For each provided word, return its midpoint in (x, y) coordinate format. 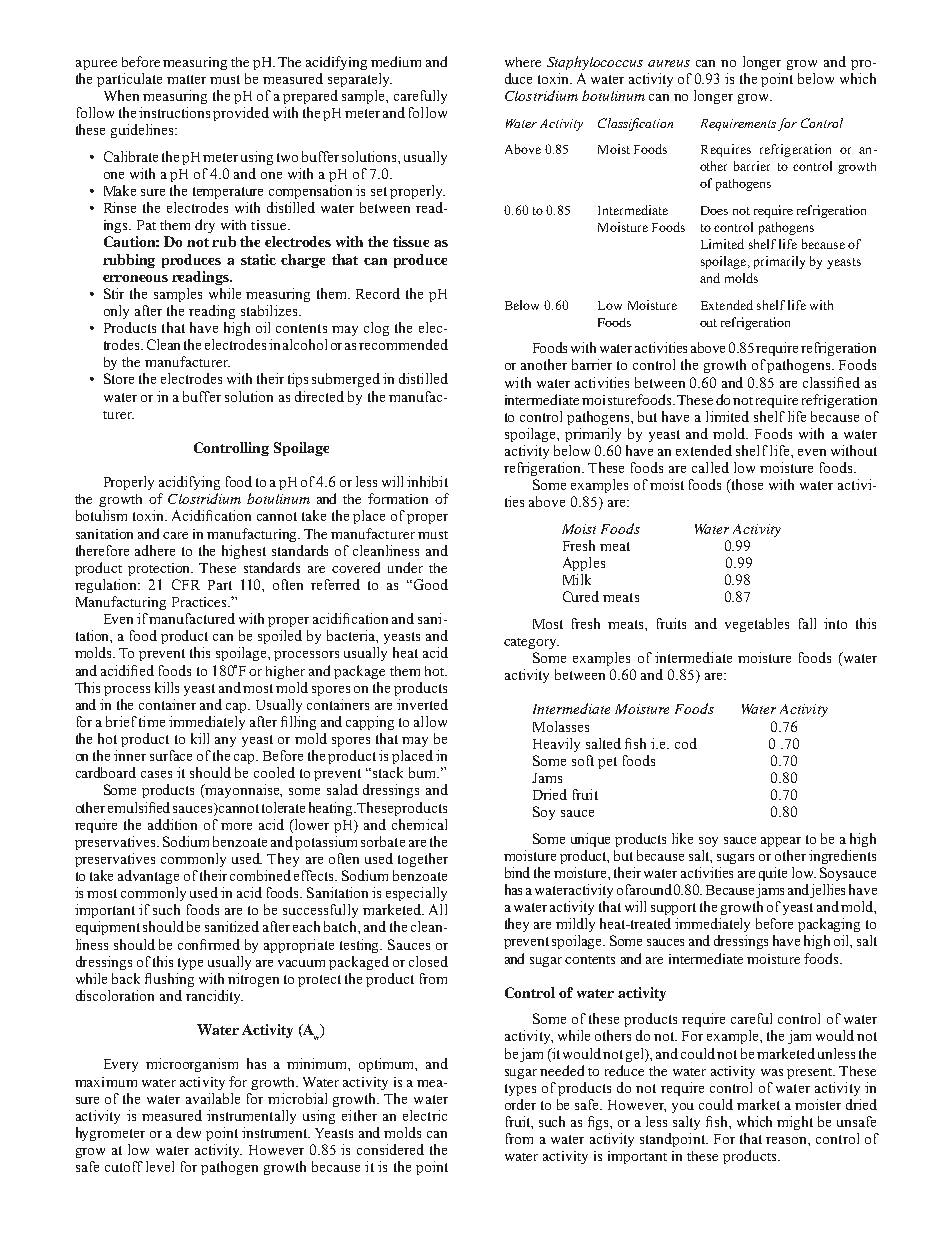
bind (517, 872)
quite (773, 874)
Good (431, 584)
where (523, 62)
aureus (669, 63)
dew (189, 1132)
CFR (186, 584)
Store (119, 378)
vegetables (757, 625)
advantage (148, 877)
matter (186, 79)
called (710, 467)
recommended (403, 344)
